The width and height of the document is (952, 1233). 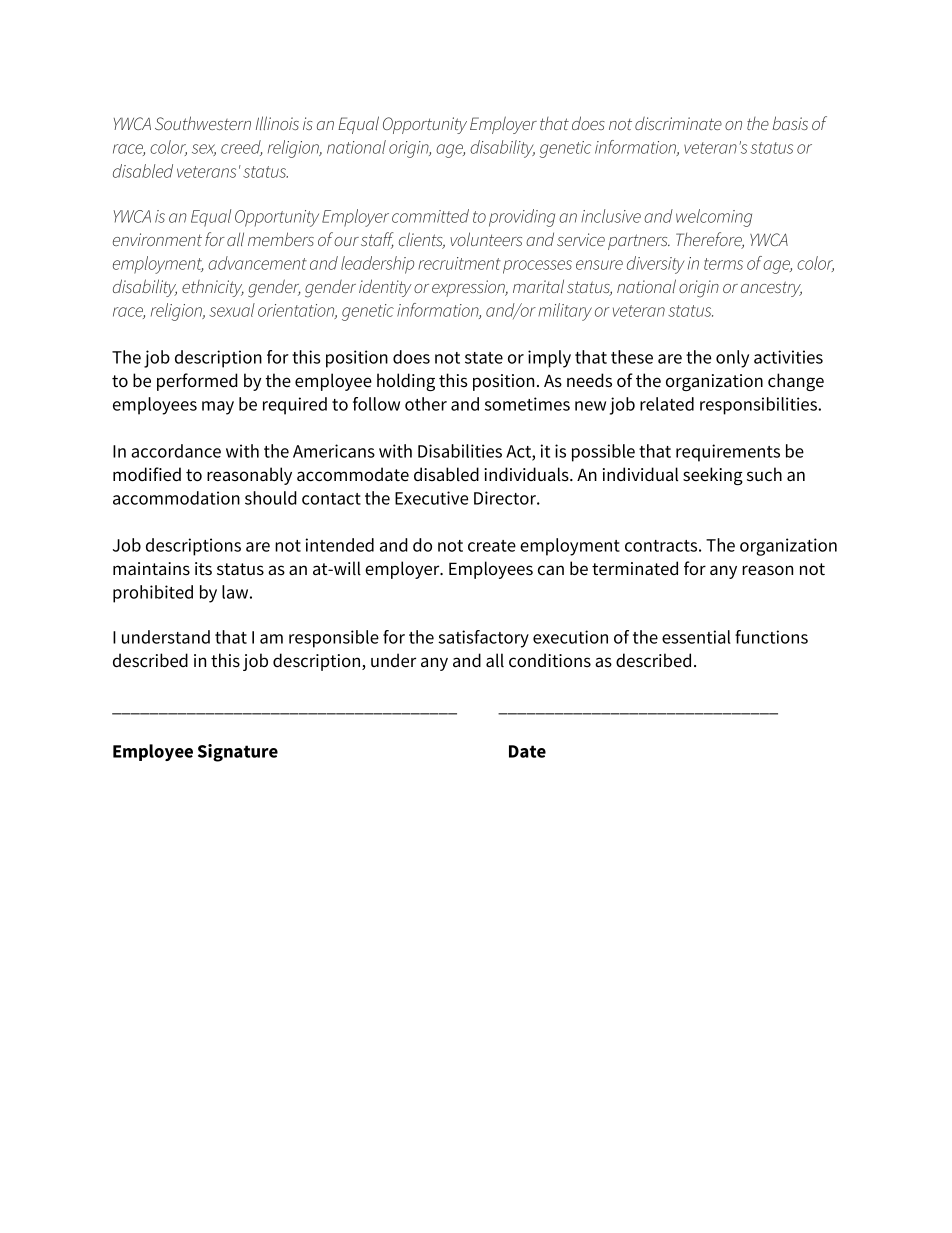 What do you see at coordinates (197, 382) in the document?
I see `performed` at bounding box center [197, 382].
